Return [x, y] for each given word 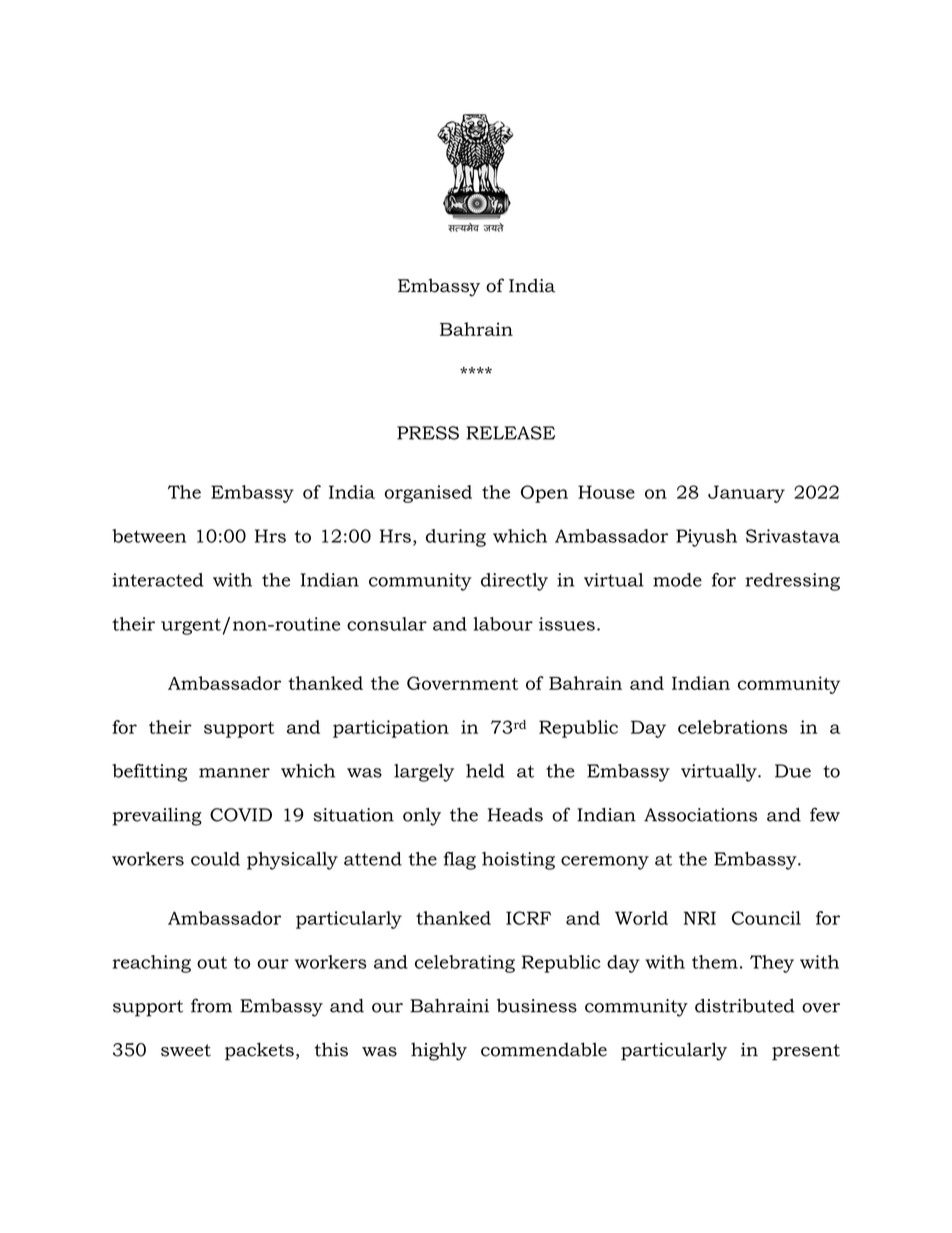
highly [439, 1051]
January [746, 494]
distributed [745, 1005]
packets [259, 1051]
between [149, 536]
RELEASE [510, 433]
